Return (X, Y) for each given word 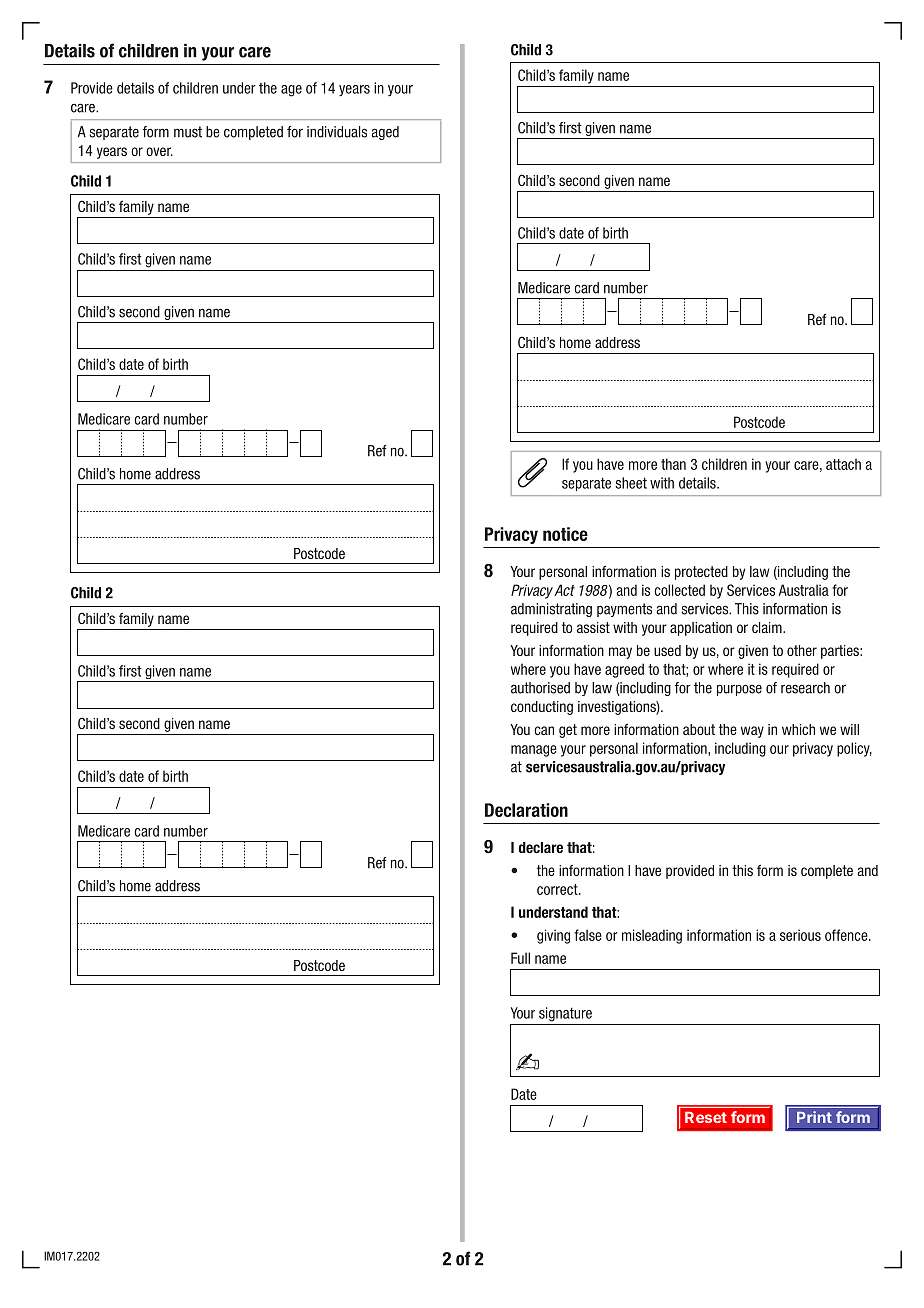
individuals (337, 132)
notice (565, 534)
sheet (631, 483)
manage (534, 751)
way (752, 732)
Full (520, 958)
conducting (542, 708)
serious (800, 935)
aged (385, 133)
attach (843, 464)
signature (565, 1014)
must (188, 132)
